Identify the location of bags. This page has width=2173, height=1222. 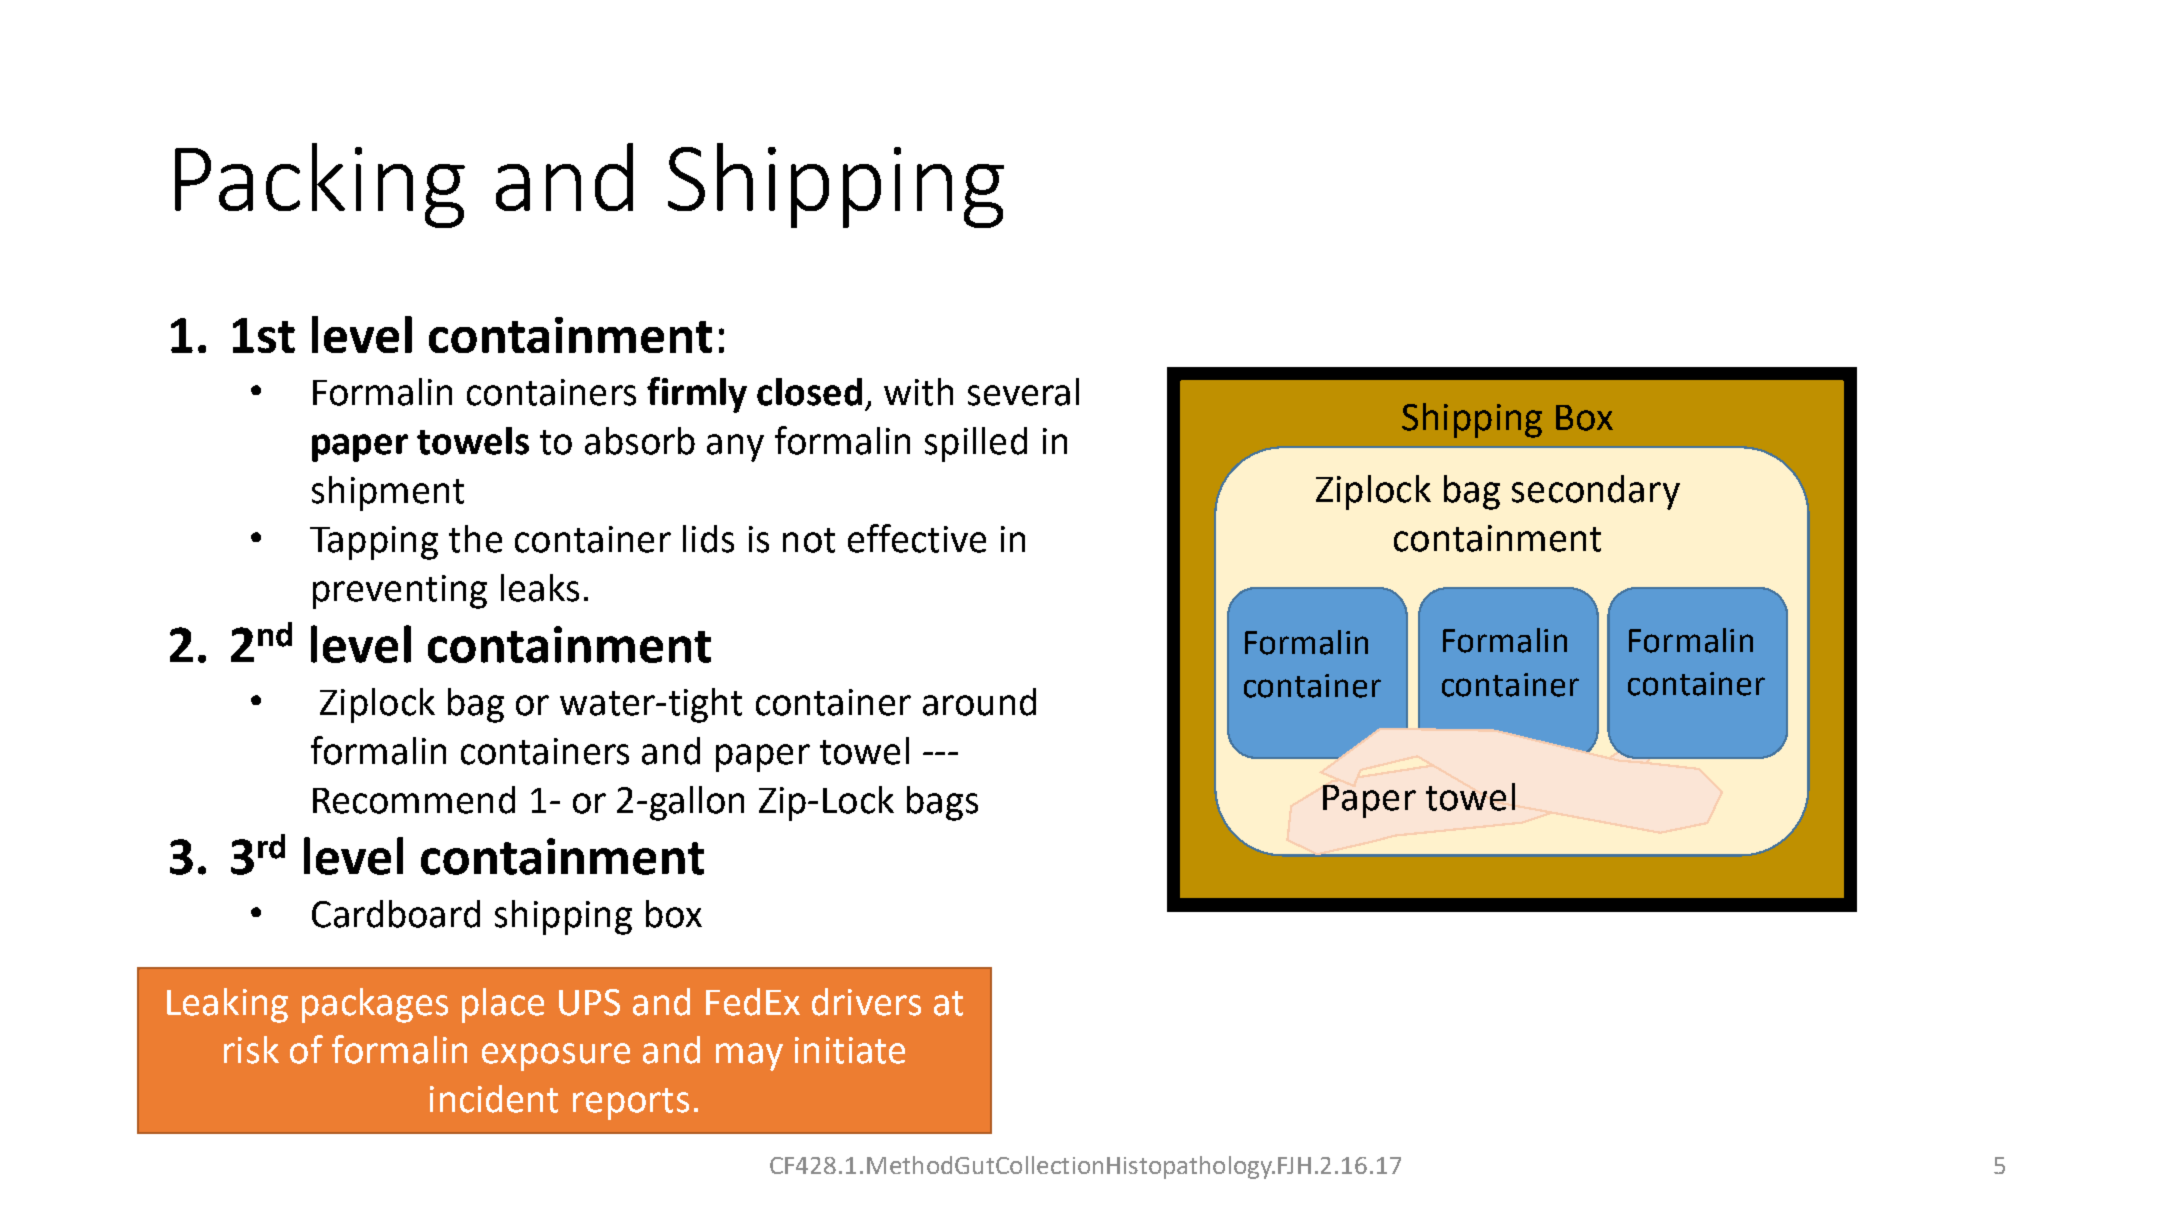
(942, 803).
